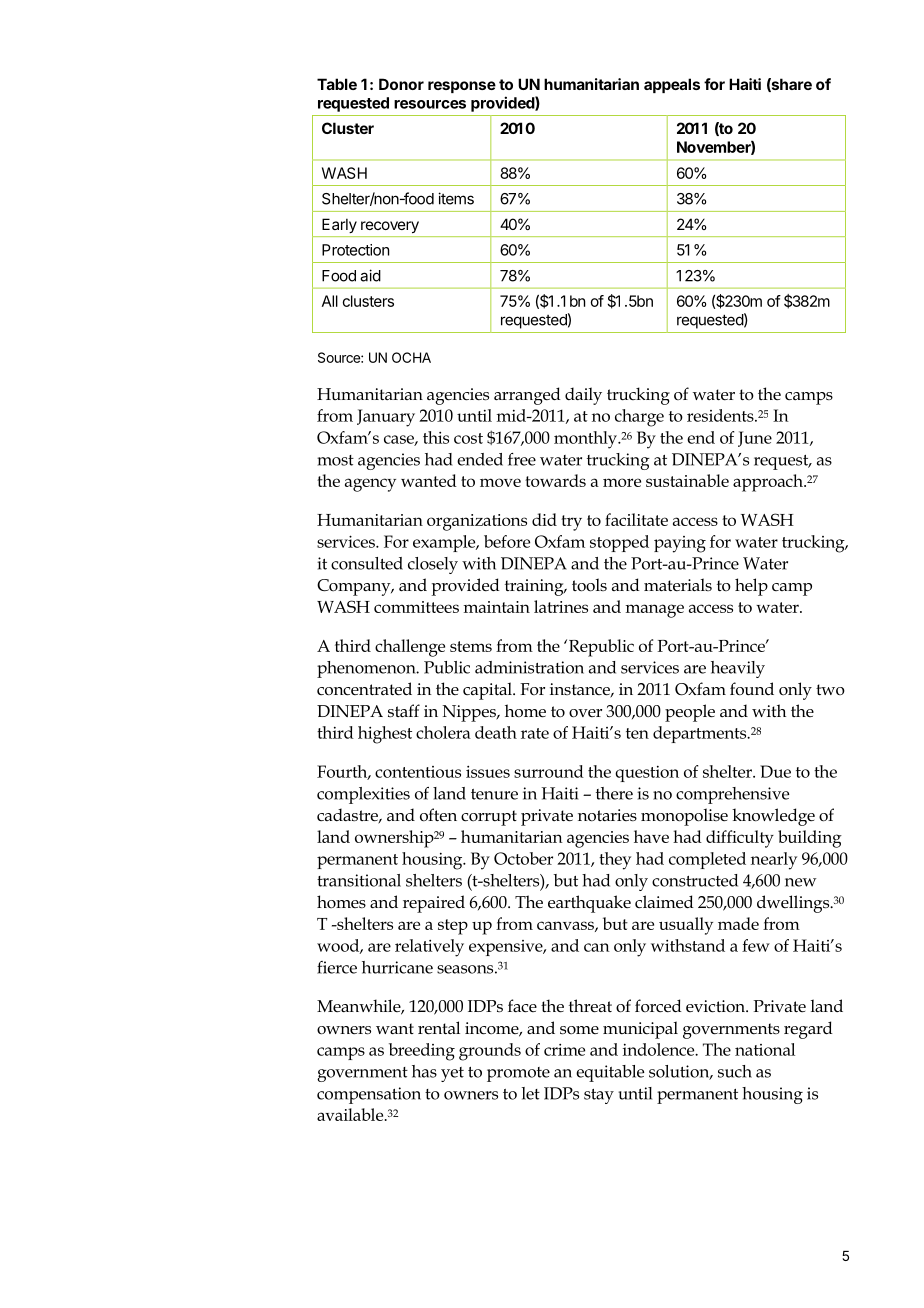  Describe the element at coordinates (589, 585) in the document. I see `tools` at that location.
